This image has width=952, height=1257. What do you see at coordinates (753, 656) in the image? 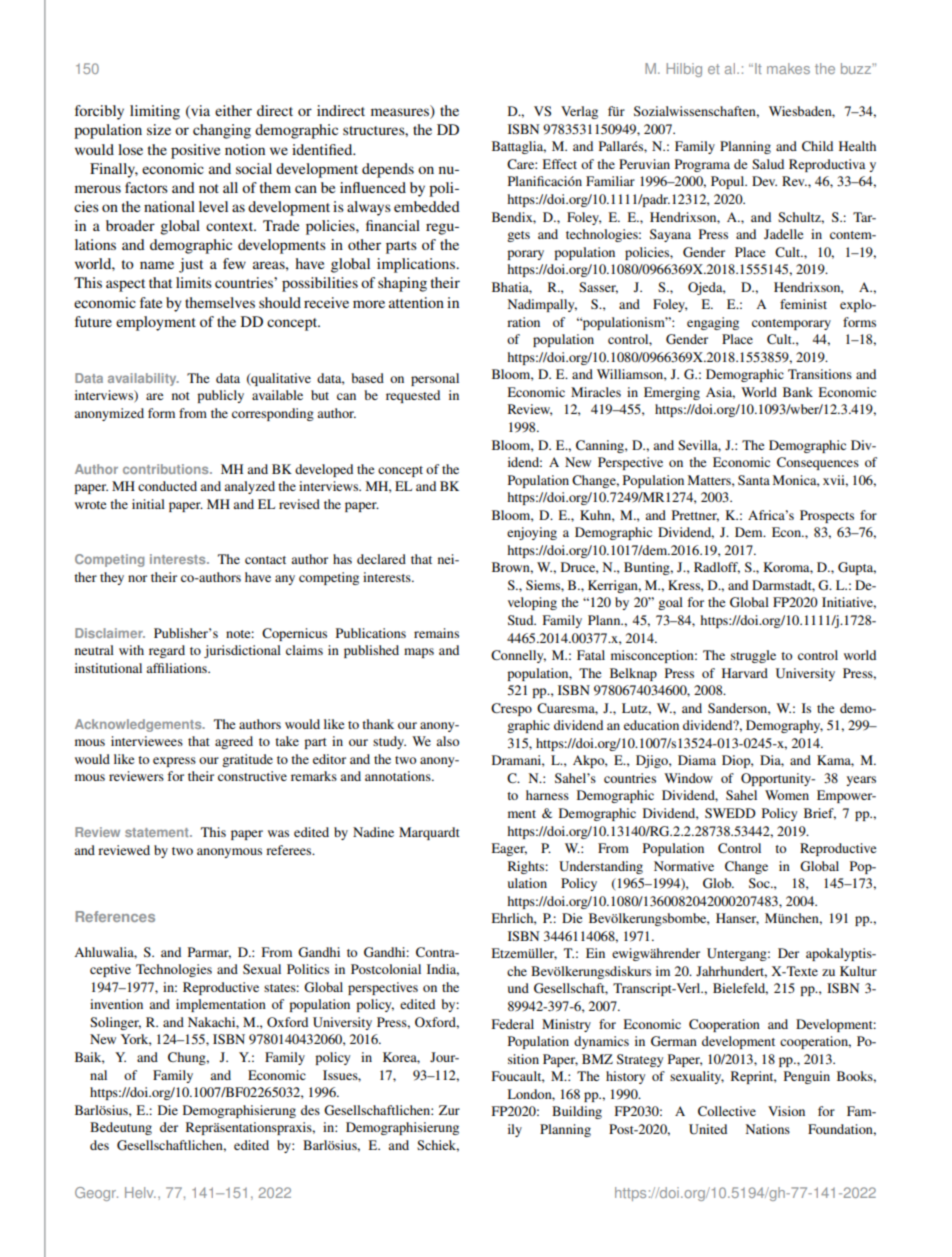
I see `struggle` at bounding box center [753, 656].
